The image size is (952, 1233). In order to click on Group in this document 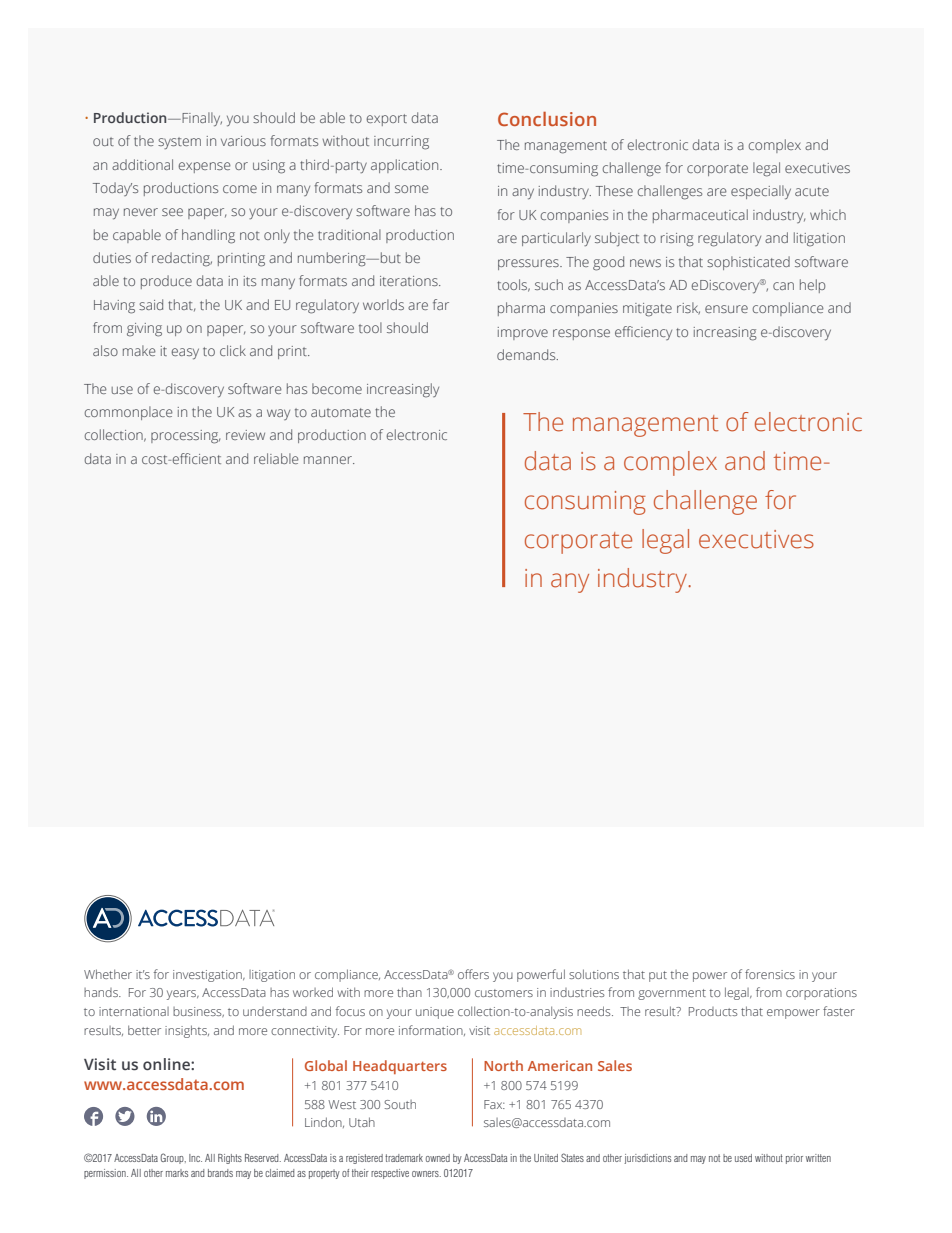, I will do `click(173, 1158)`.
